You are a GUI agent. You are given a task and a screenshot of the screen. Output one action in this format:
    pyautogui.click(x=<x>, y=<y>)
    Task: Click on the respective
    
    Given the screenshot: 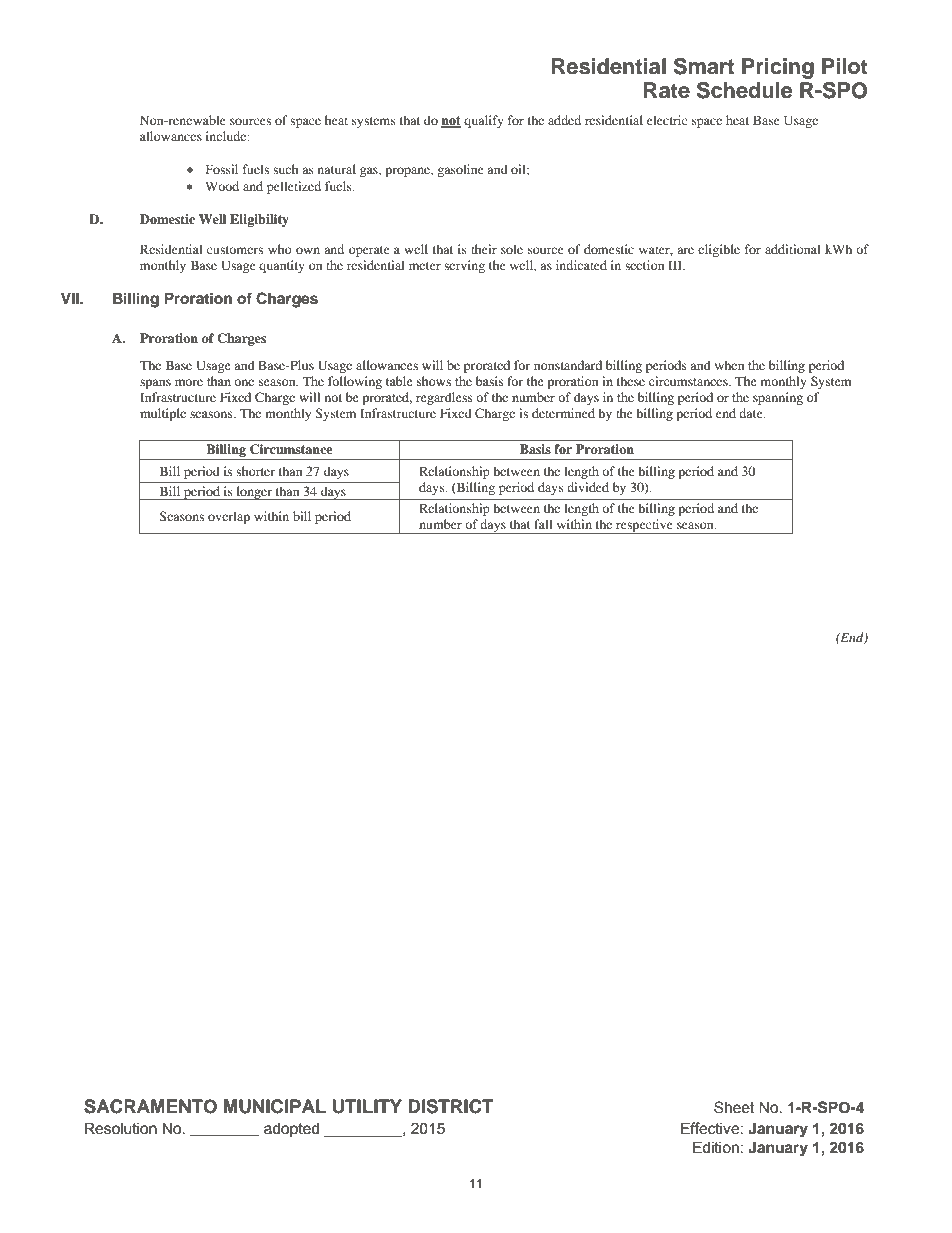 What is the action you would take?
    pyautogui.click(x=644, y=526)
